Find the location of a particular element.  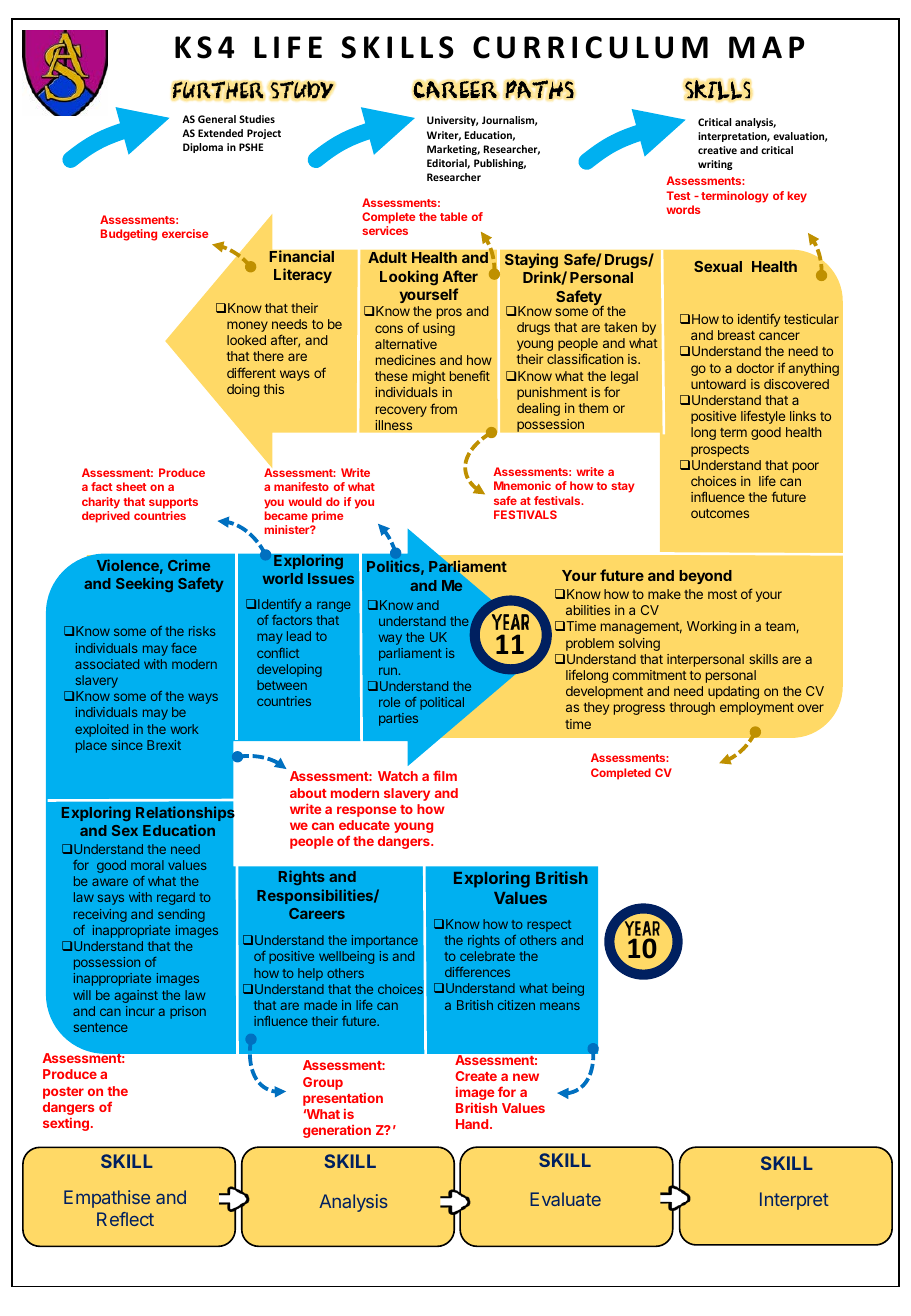

Hand is located at coordinates (472, 1124).
